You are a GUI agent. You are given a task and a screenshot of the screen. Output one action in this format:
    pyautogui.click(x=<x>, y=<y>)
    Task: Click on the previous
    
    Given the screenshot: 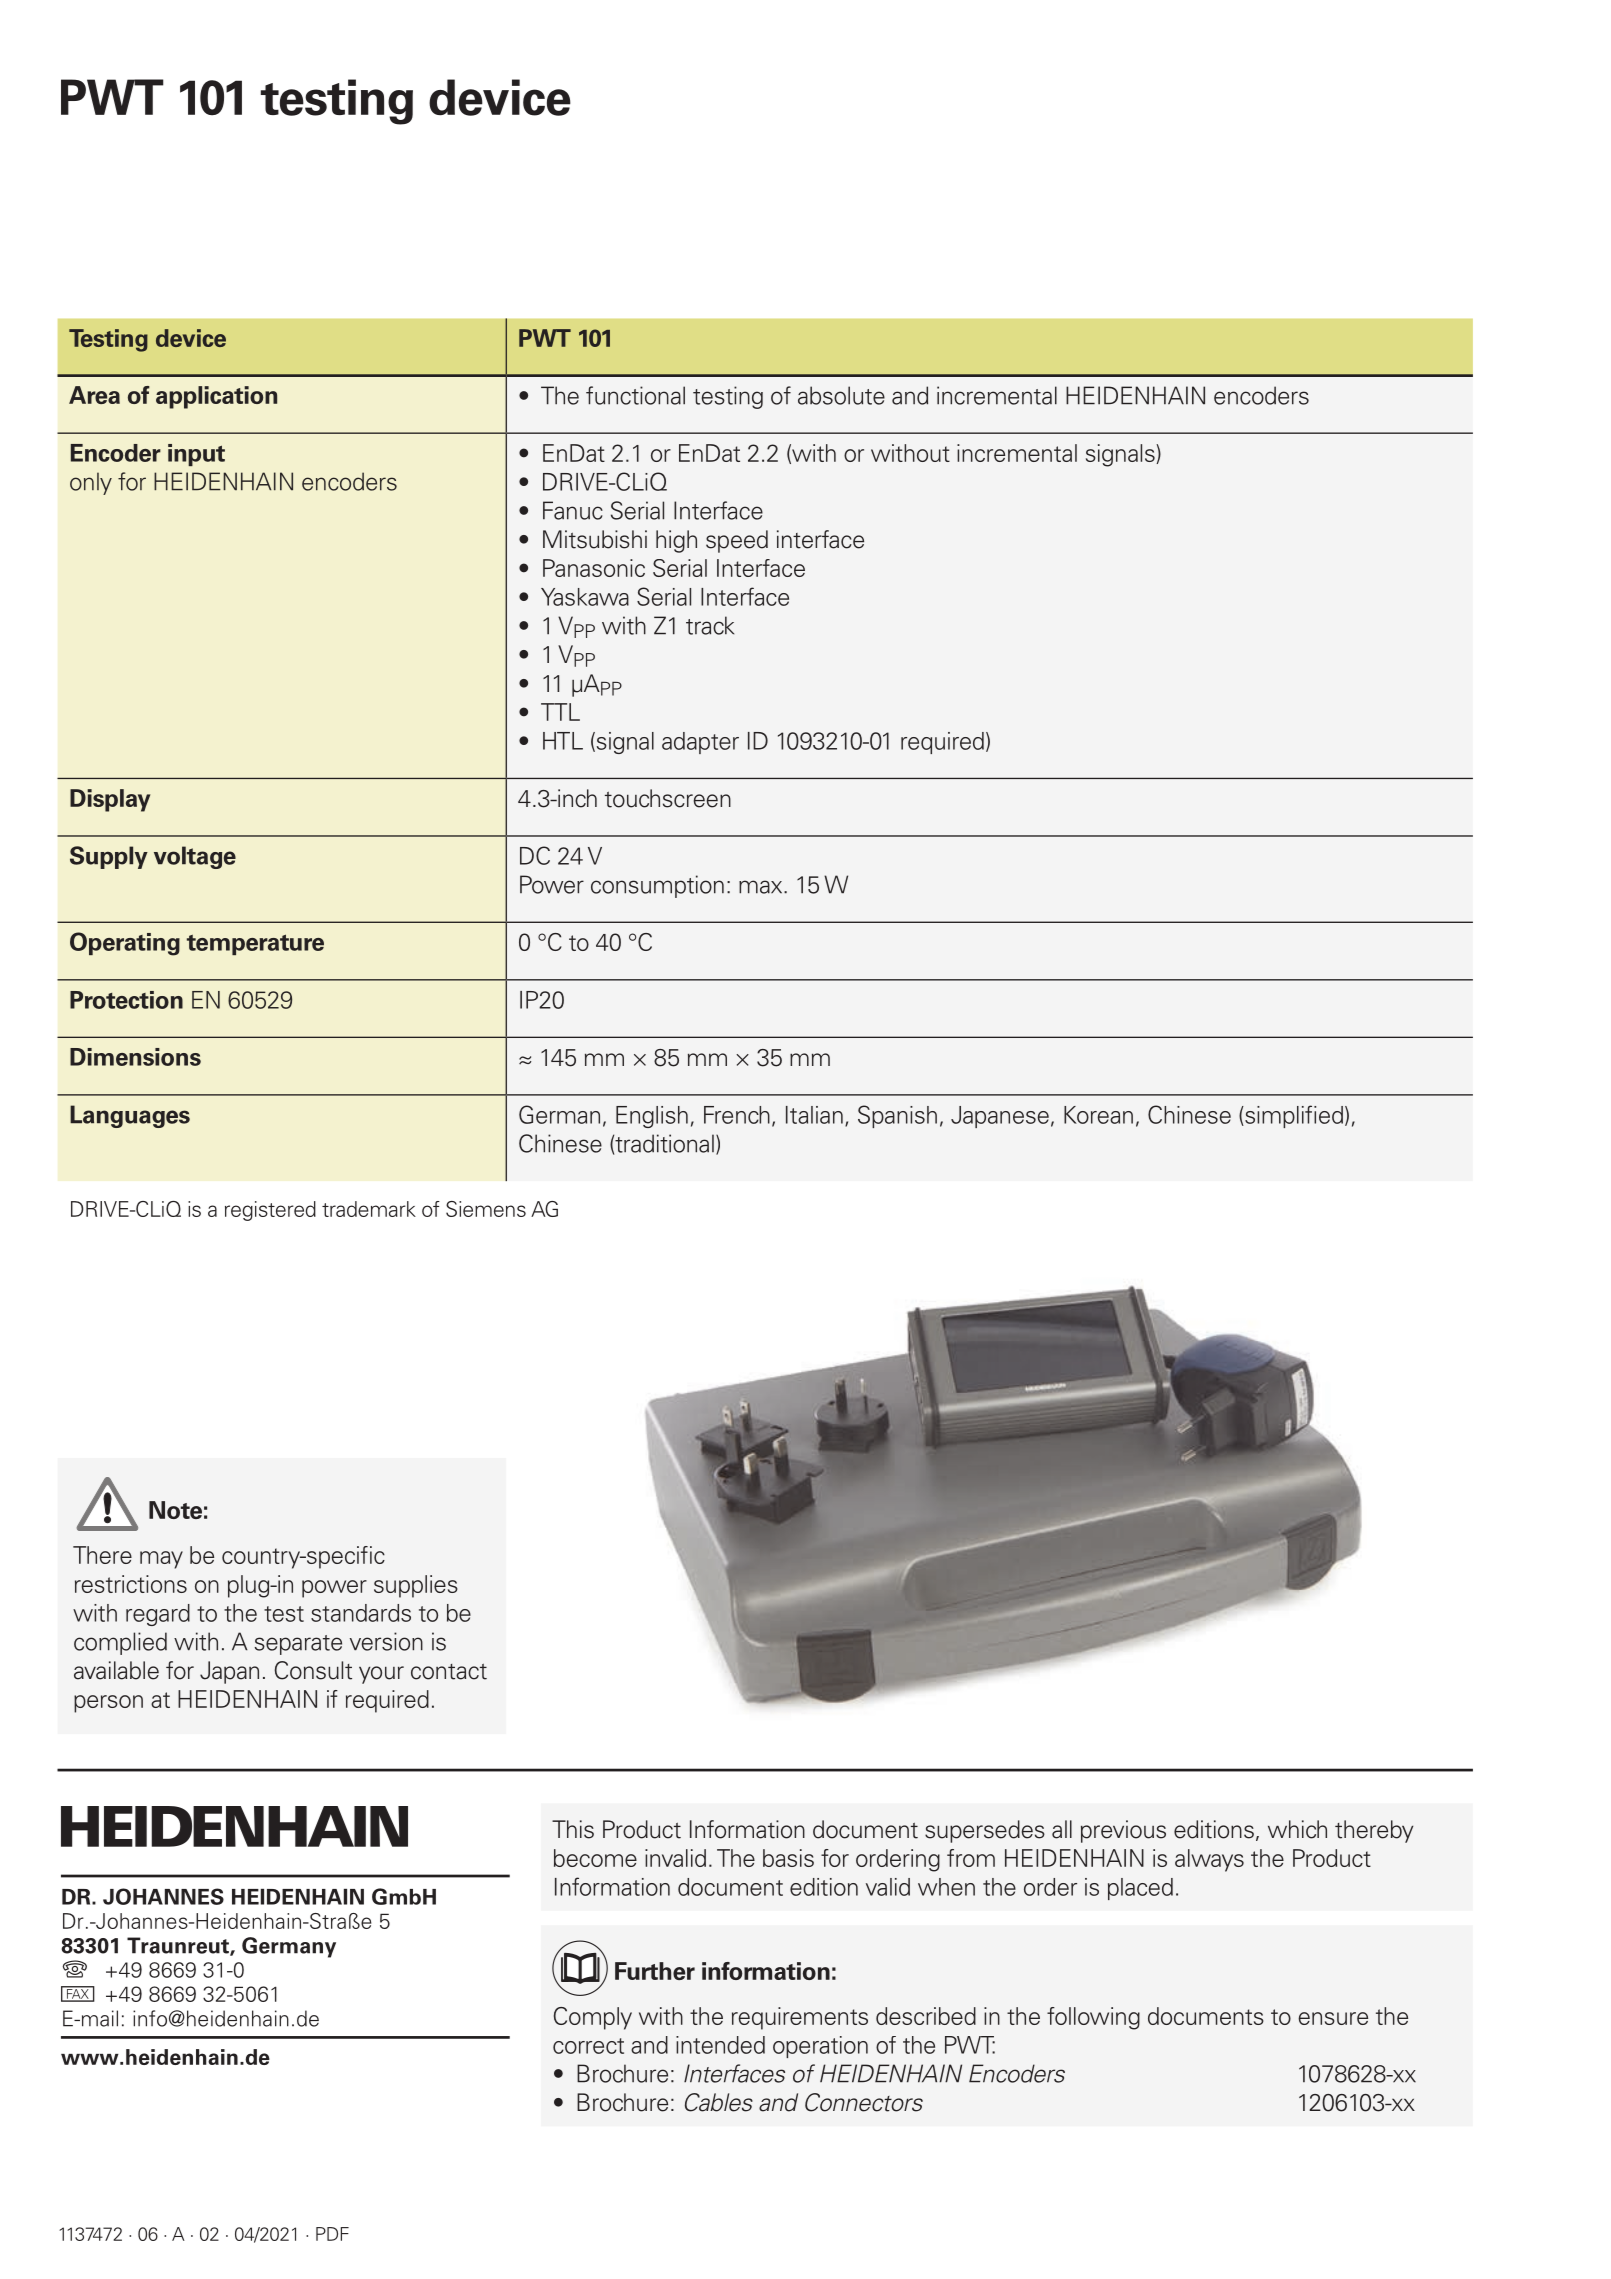 What is the action you would take?
    pyautogui.click(x=1123, y=1831)
